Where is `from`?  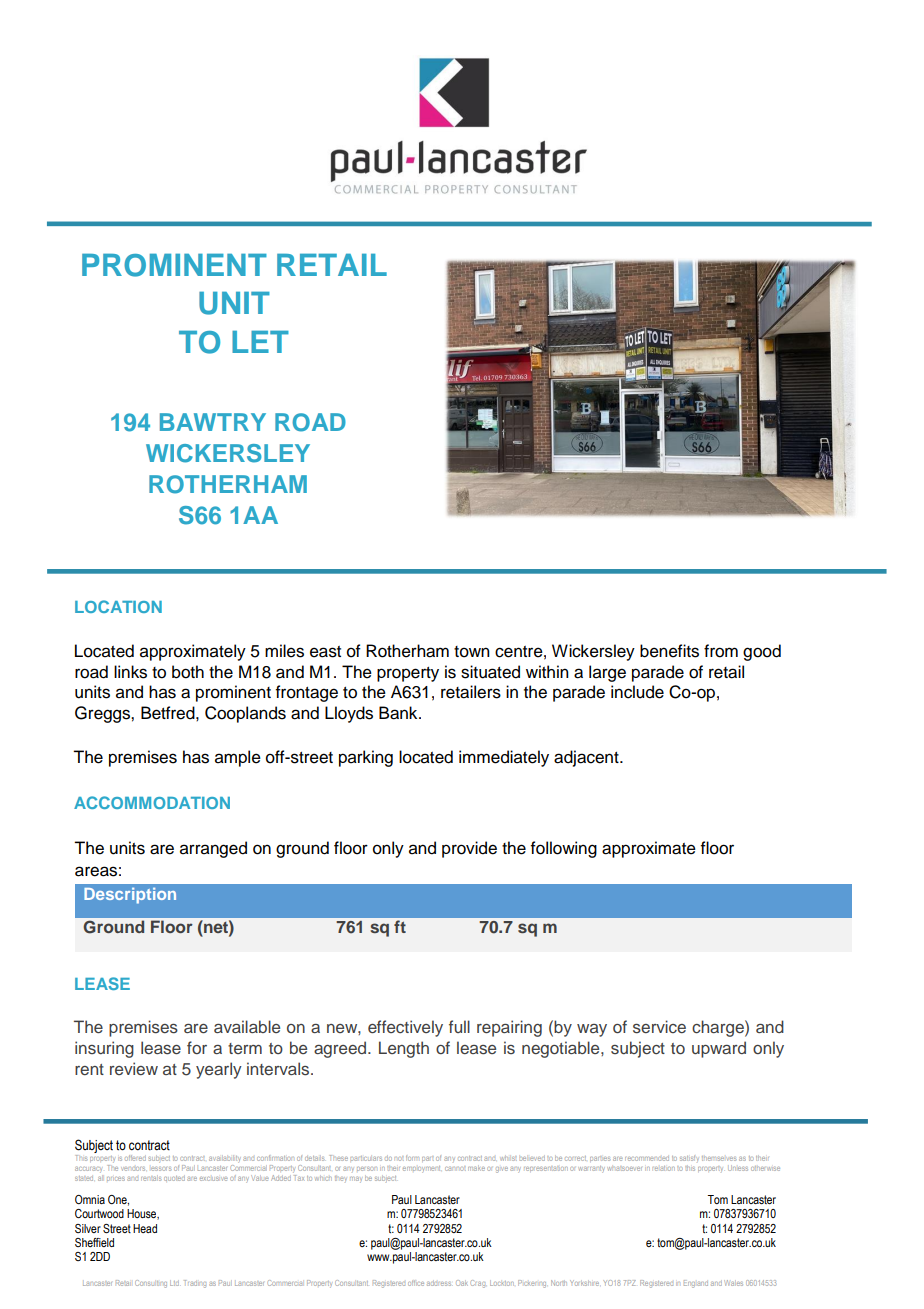 from is located at coordinates (721, 651).
